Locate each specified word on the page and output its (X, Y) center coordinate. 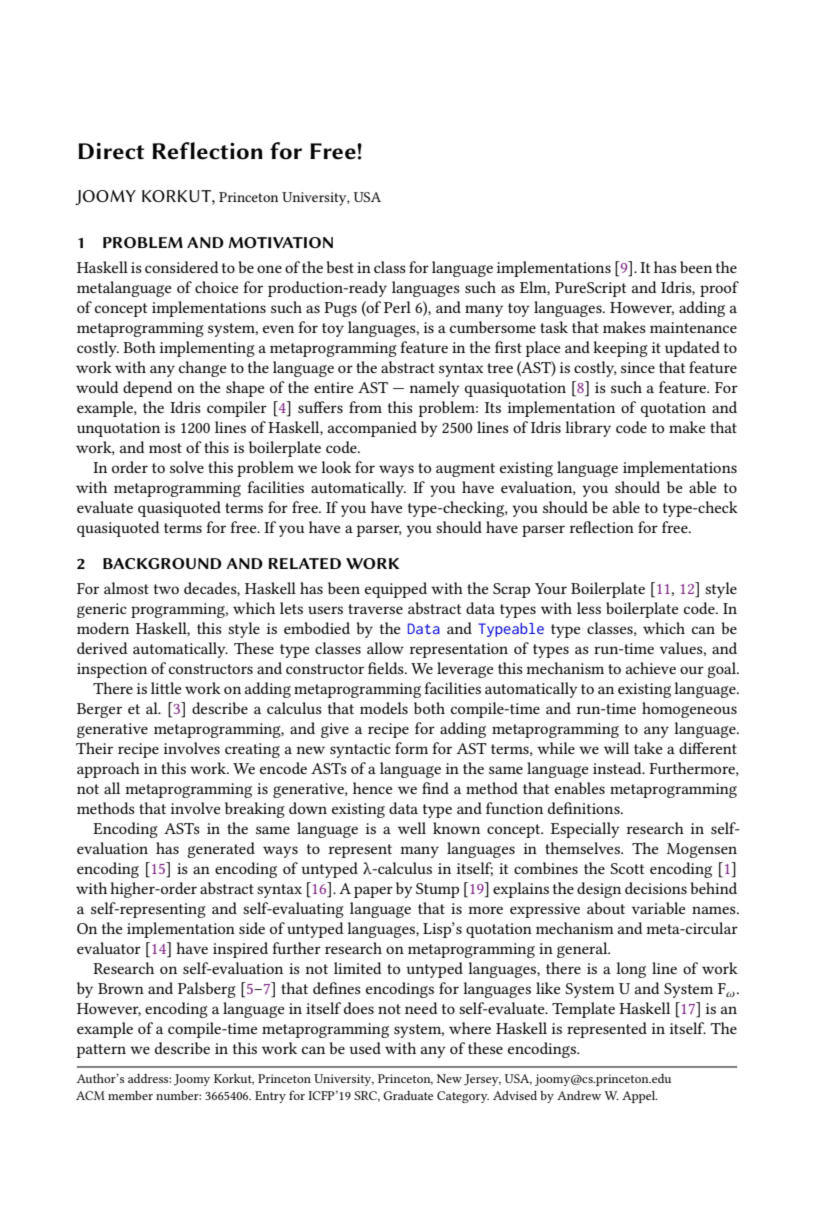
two (166, 589)
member (130, 1095)
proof (719, 289)
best (340, 267)
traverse (375, 609)
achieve (651, 668)
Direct (111, 151)
